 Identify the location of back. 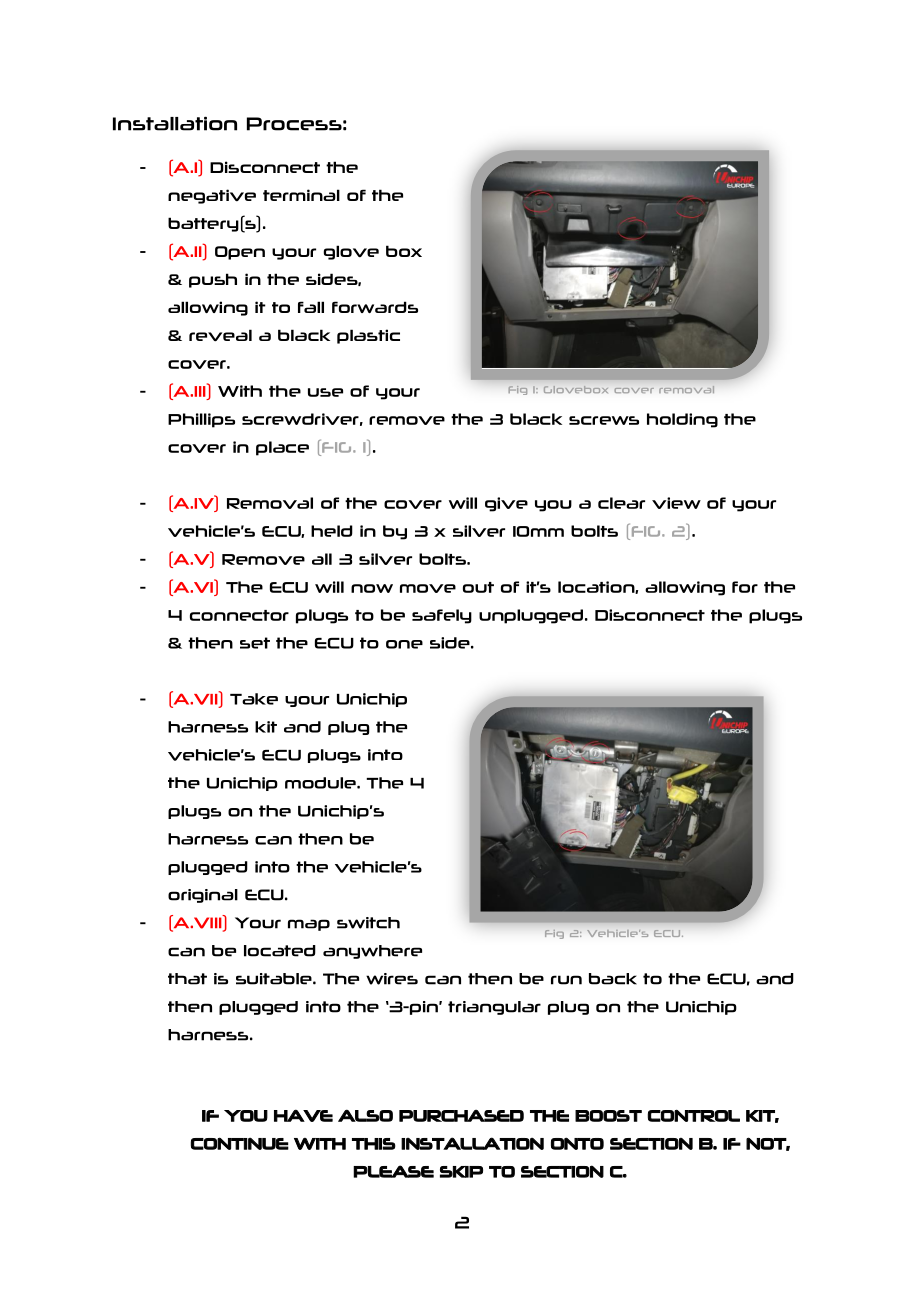
(613, 979).
